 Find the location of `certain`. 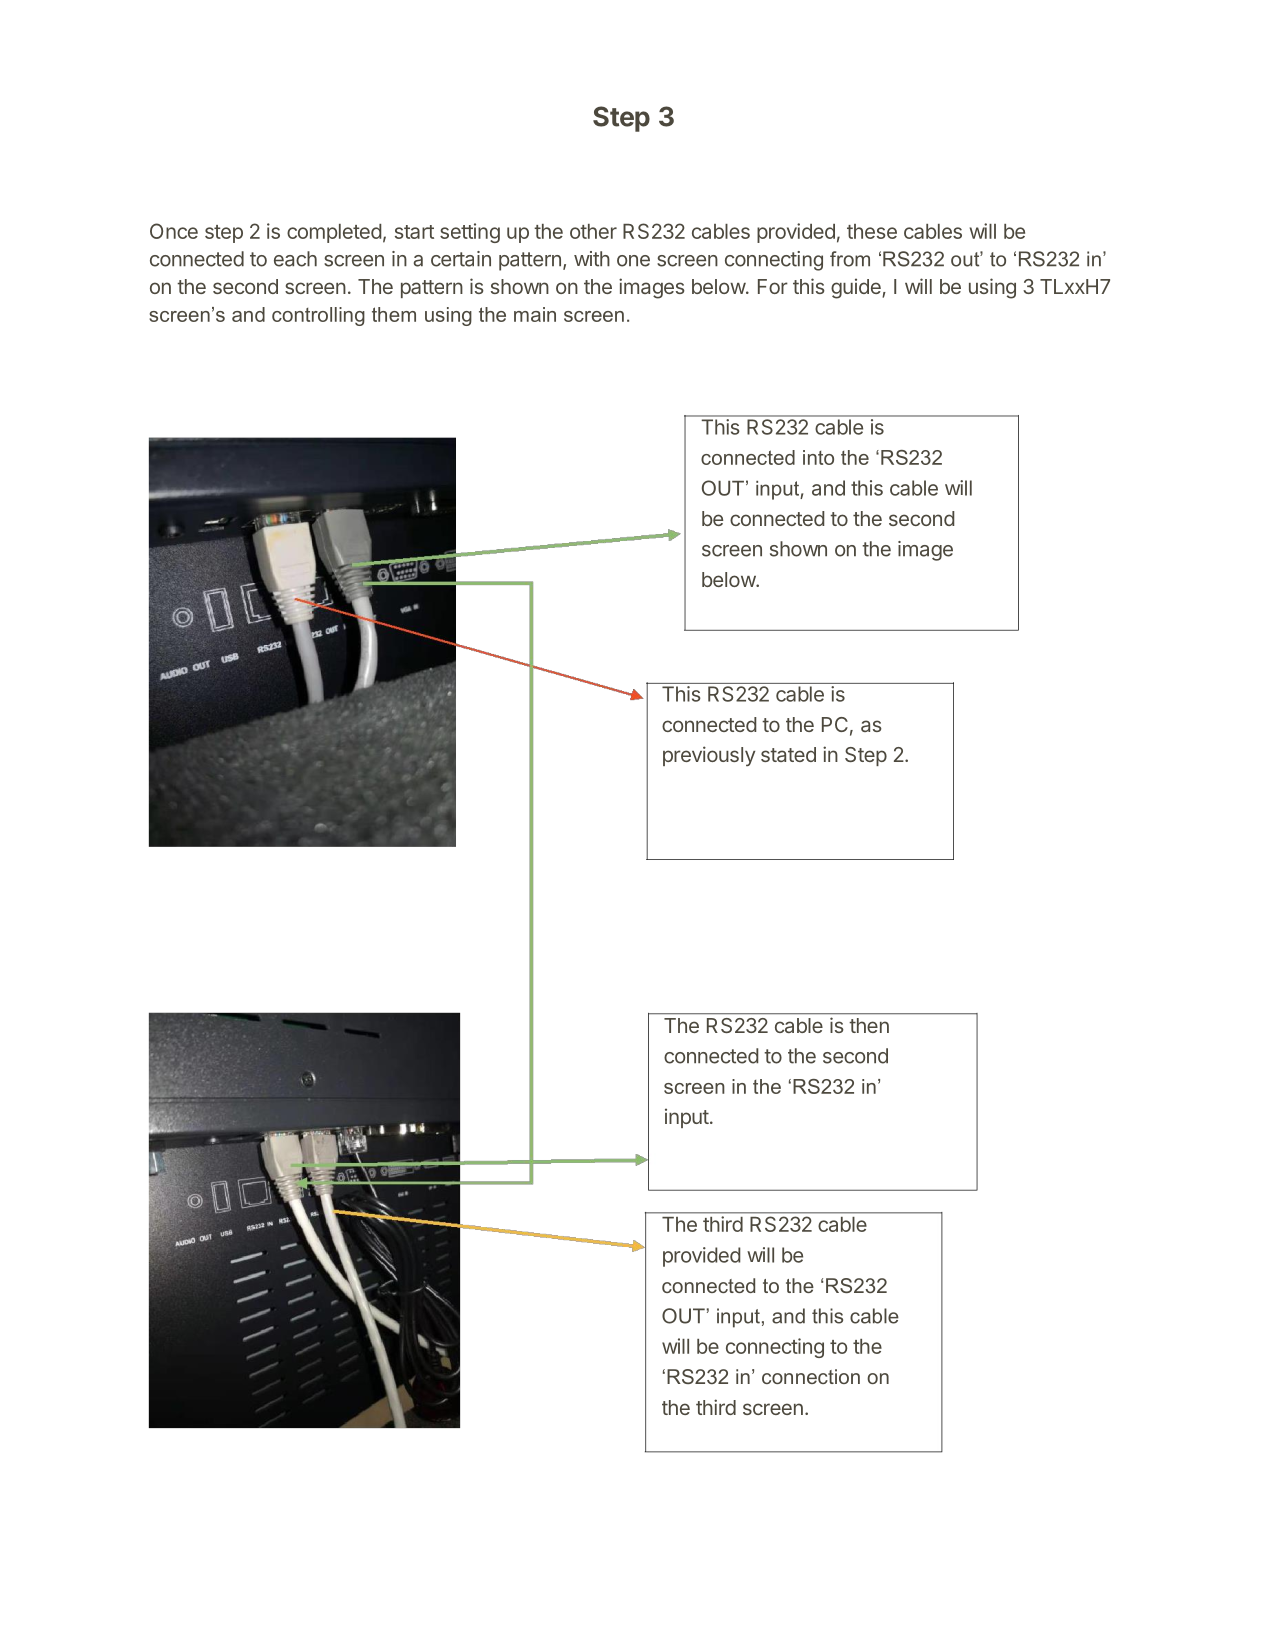

certain is located at coordinates (461, 259).
